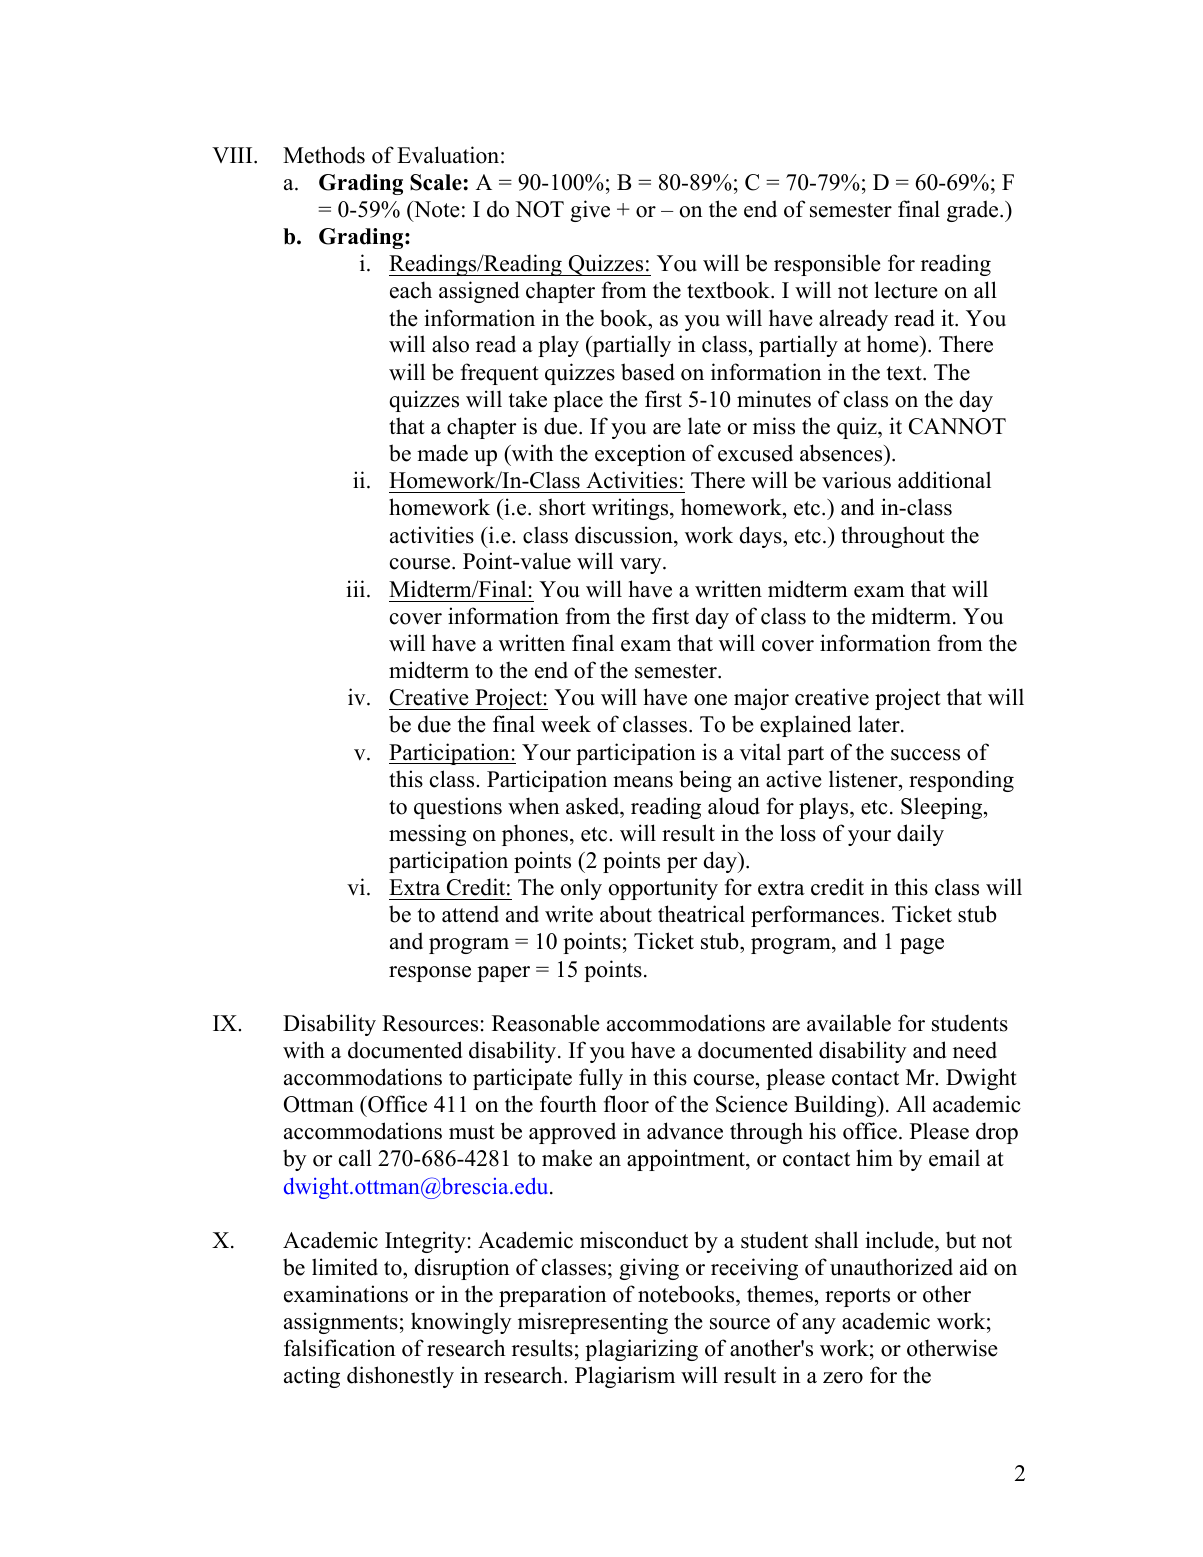 The height and width of the screenshot is (1557, 1203). What do you see at coordinates (430, 974) in the screenshot?
I see `response` at bounding box center [430, 974].
